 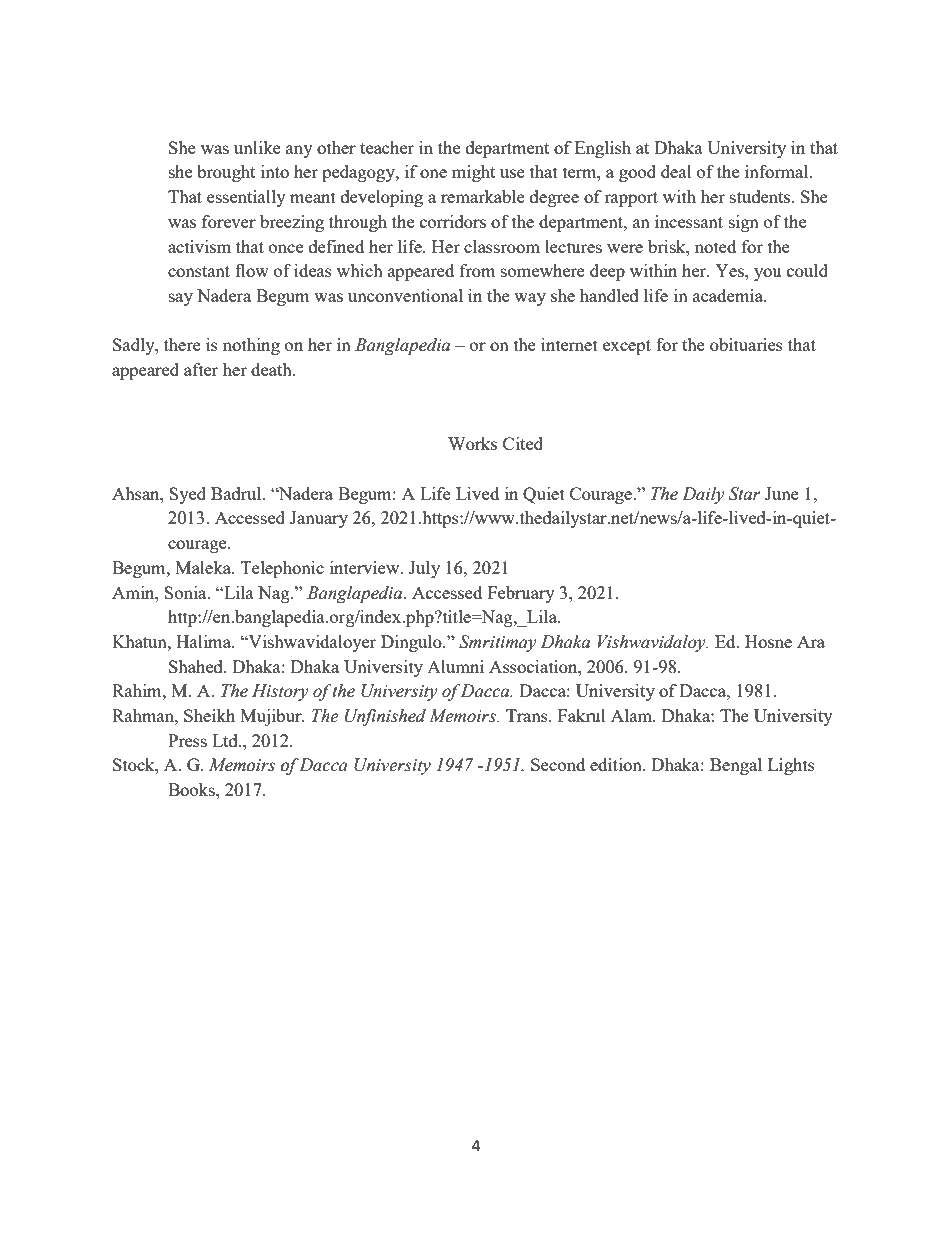 What do you see at coordinates (736, 766) in the screenshot?
I see `Bengal` at bounding box center [736, 766].
